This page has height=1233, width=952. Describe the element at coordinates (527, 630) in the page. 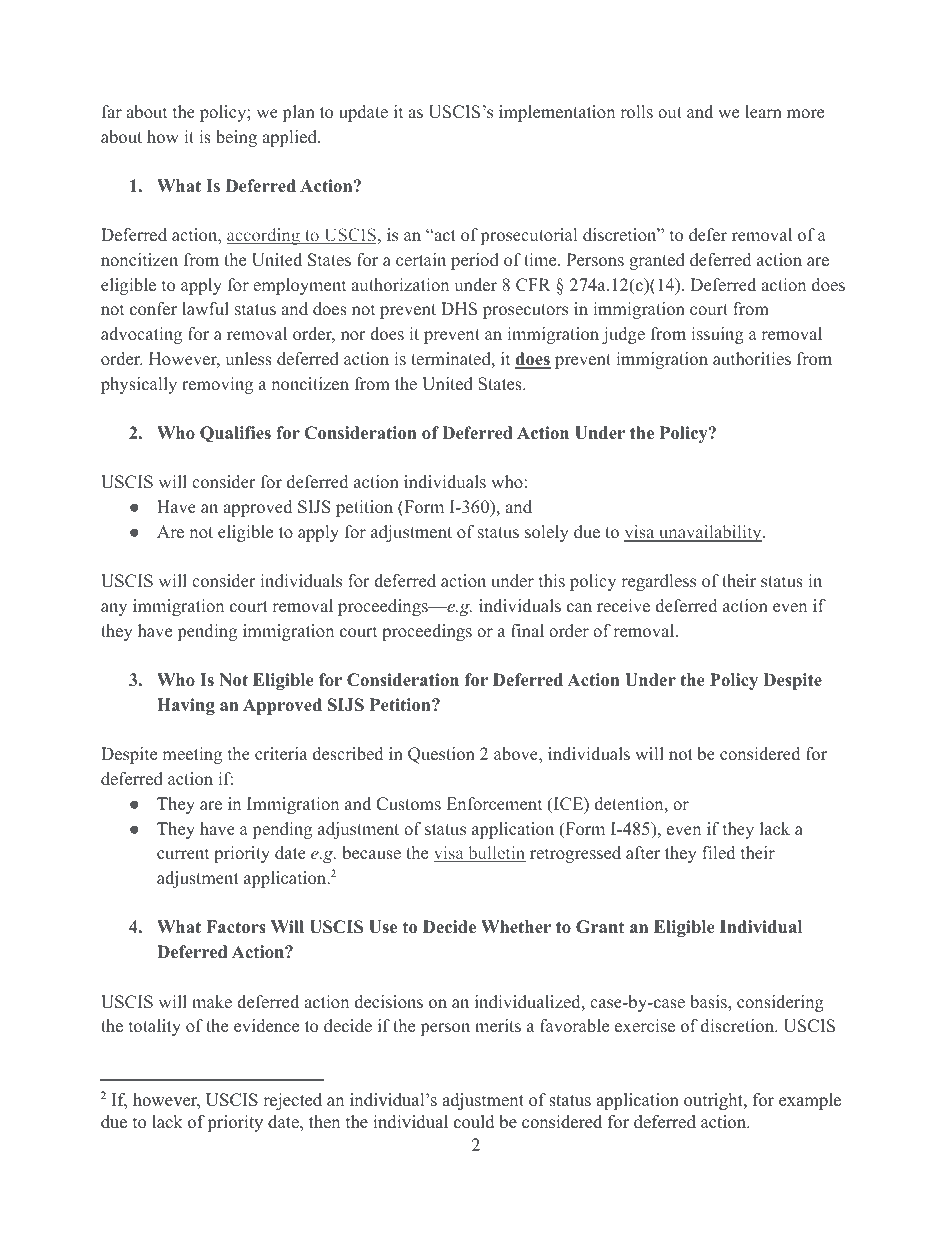

I see `final` at that location.
